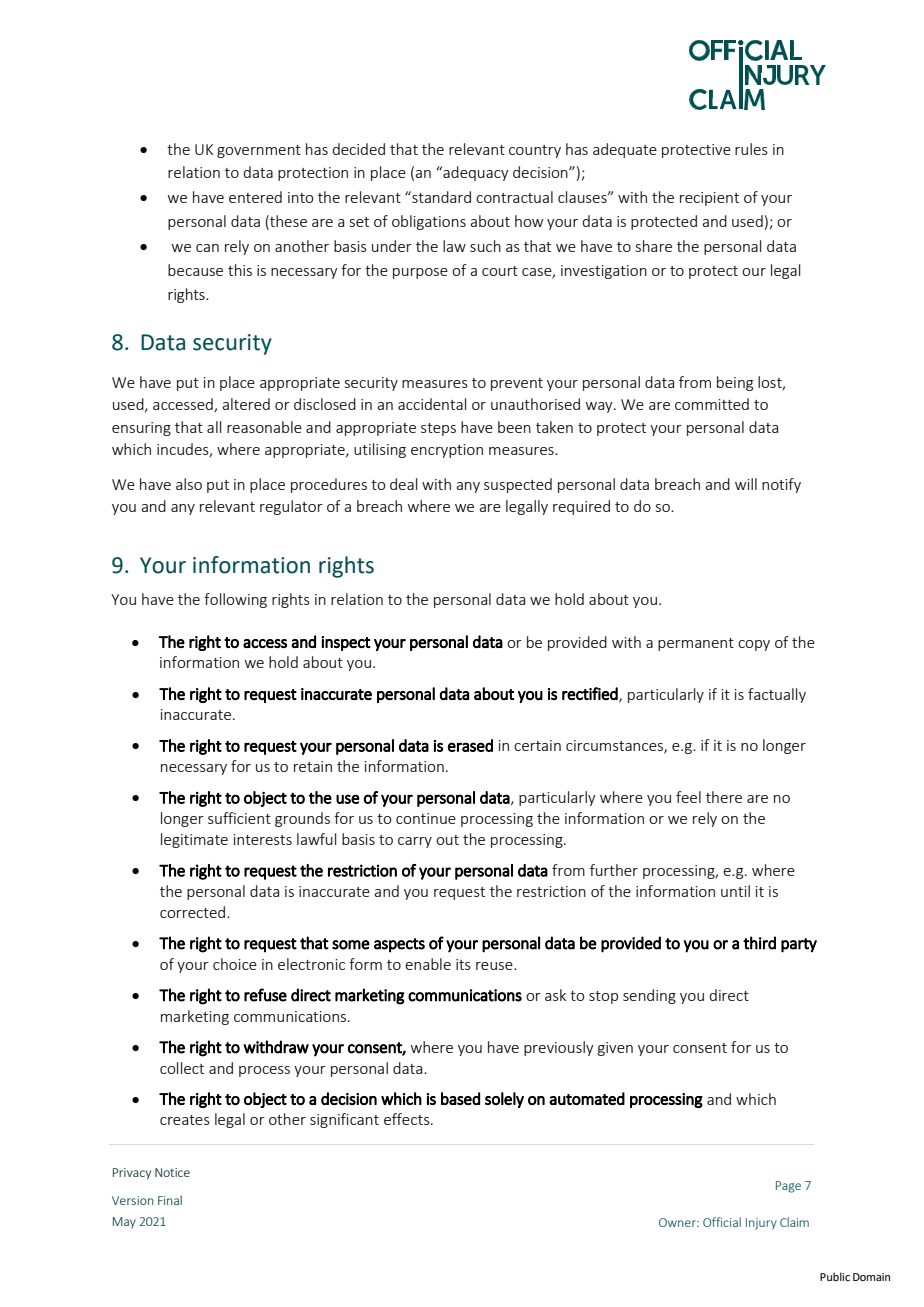 This document has width=924, height=1307. Describe the element at coordinates (313, 766) in the document. I see `retain` at that location.
